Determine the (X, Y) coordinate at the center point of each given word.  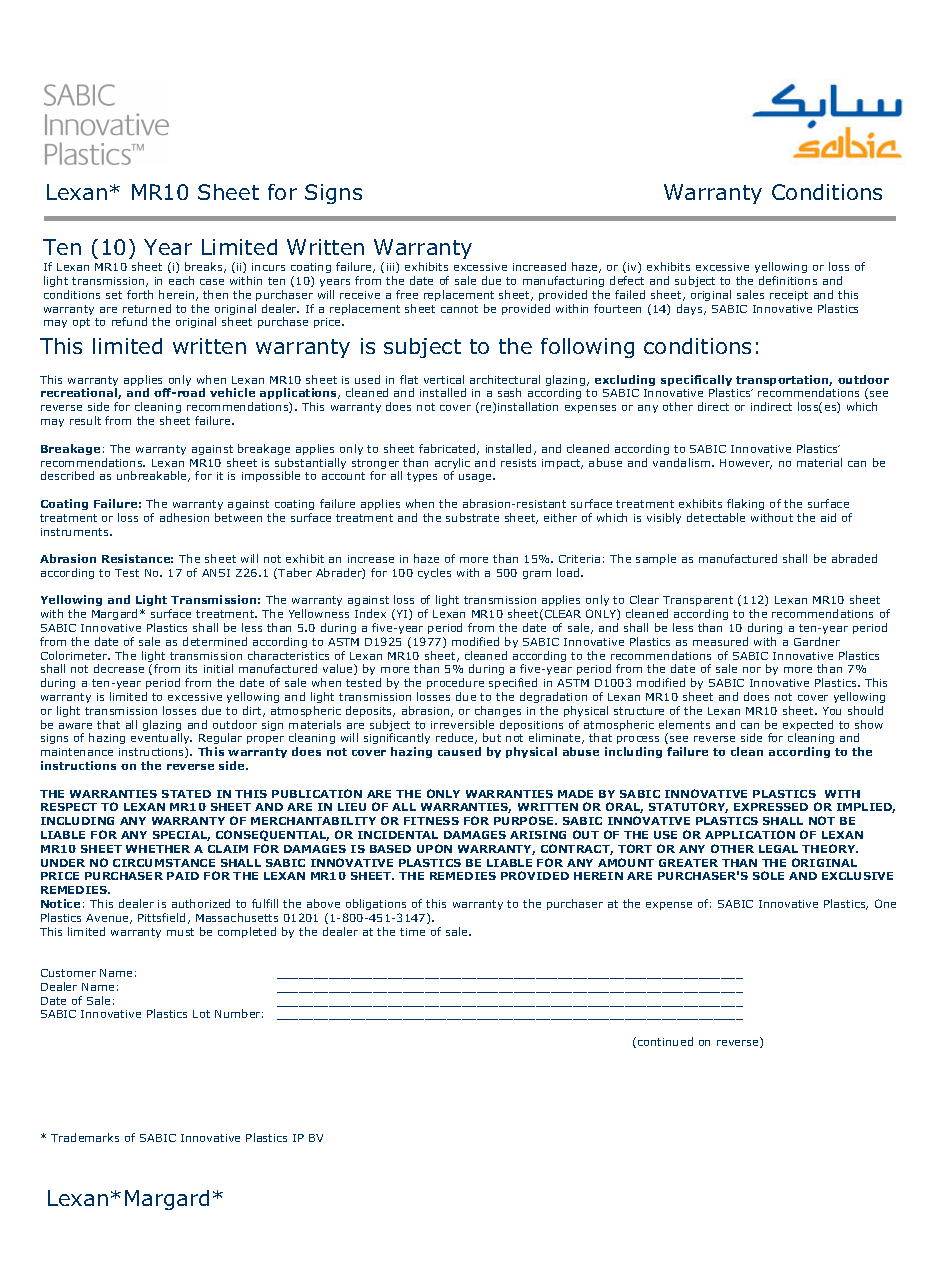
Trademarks (85, 1137)
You (832, 711)
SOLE (768, 875)
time (412, 932)
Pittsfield (161, 917)
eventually (161, 740)
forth (140, 294)
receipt (789, 296)
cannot (459, 309)
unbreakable (153, 476)
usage (476, 478)
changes (498, 711)
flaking (745, 504)
